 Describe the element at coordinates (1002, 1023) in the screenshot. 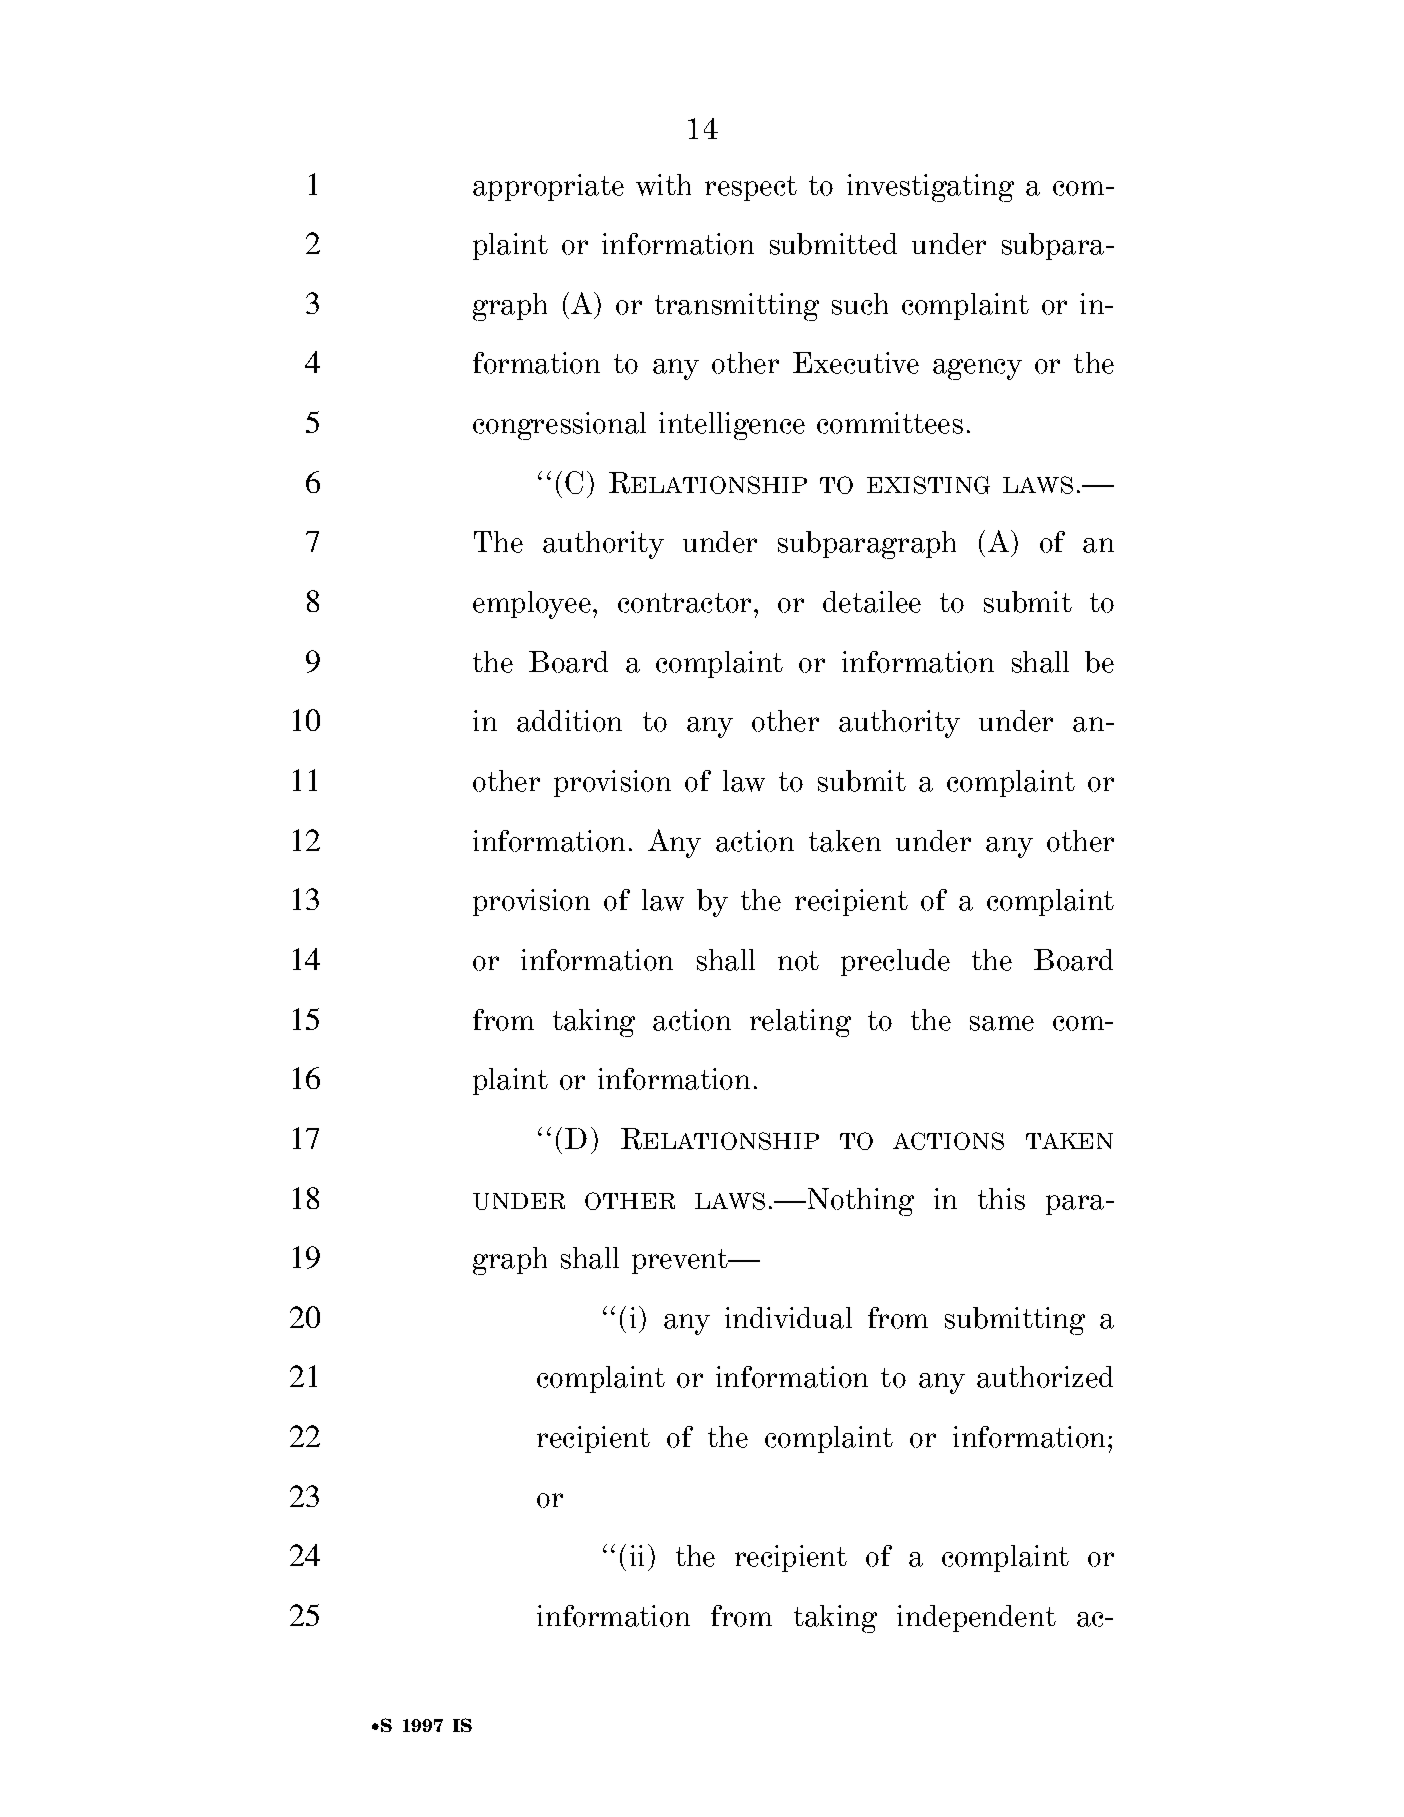

I see `same` at that location.
